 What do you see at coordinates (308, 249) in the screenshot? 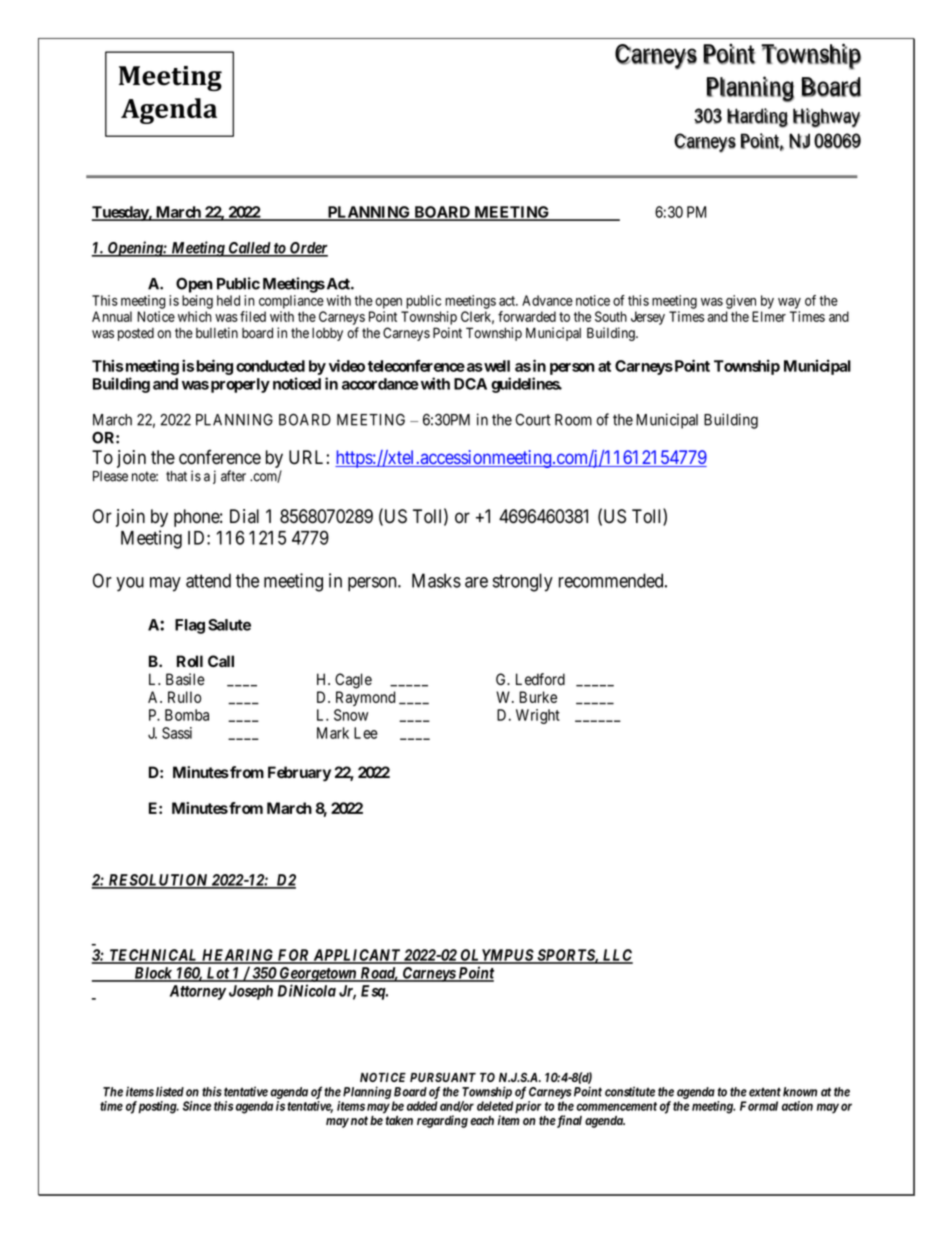
I see `Order` at bounding box center [308, 249].
